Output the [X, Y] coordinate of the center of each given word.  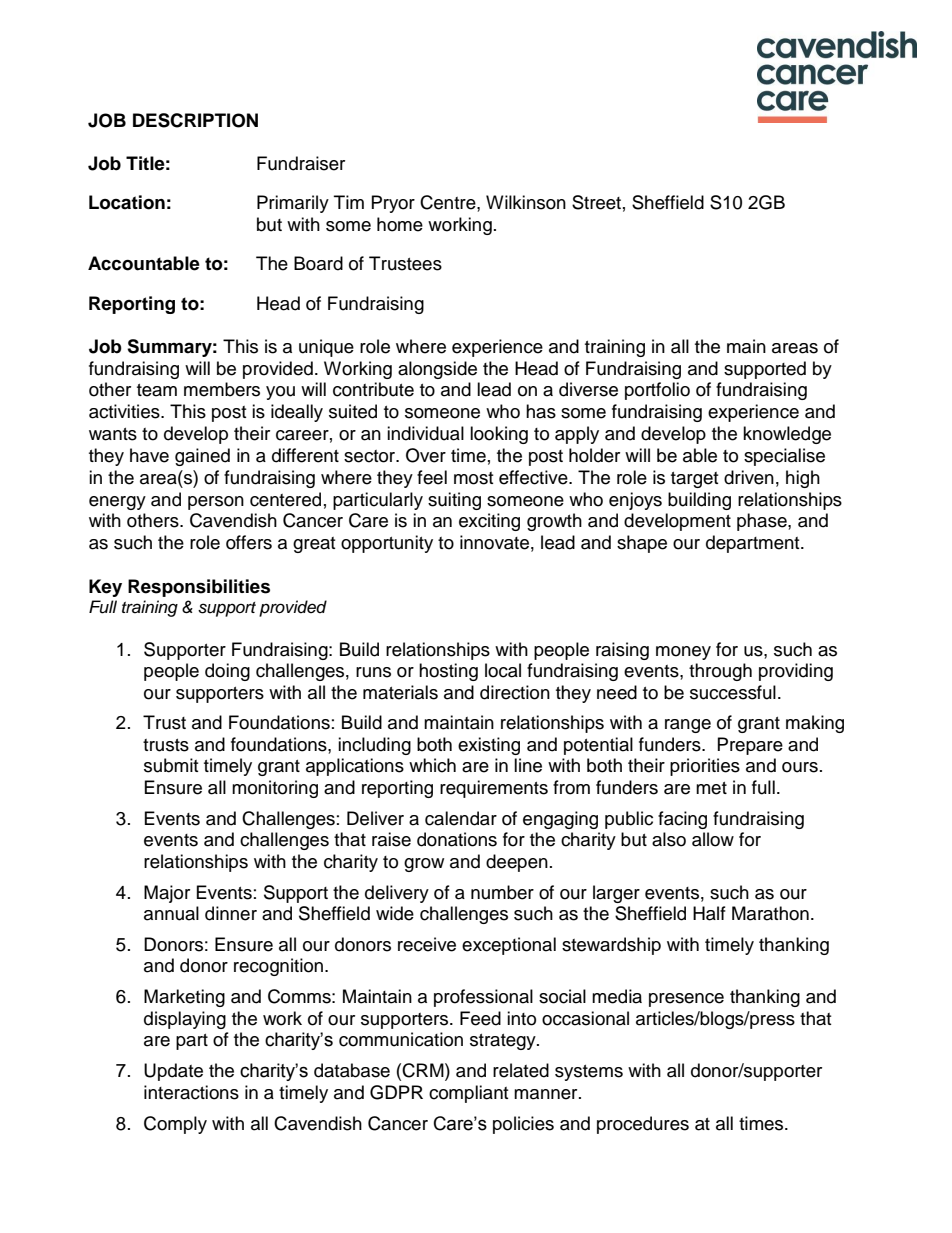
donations [457, 839]
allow [713, 839]
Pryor [393, 204]
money [683, 653]
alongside [437, 370]
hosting [448, 672]
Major [167, 894]
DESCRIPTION [195, 120]
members [222, 389]
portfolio [657, 391]
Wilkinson [526, 202]
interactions [191, 1092]
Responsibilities [199, 588]
